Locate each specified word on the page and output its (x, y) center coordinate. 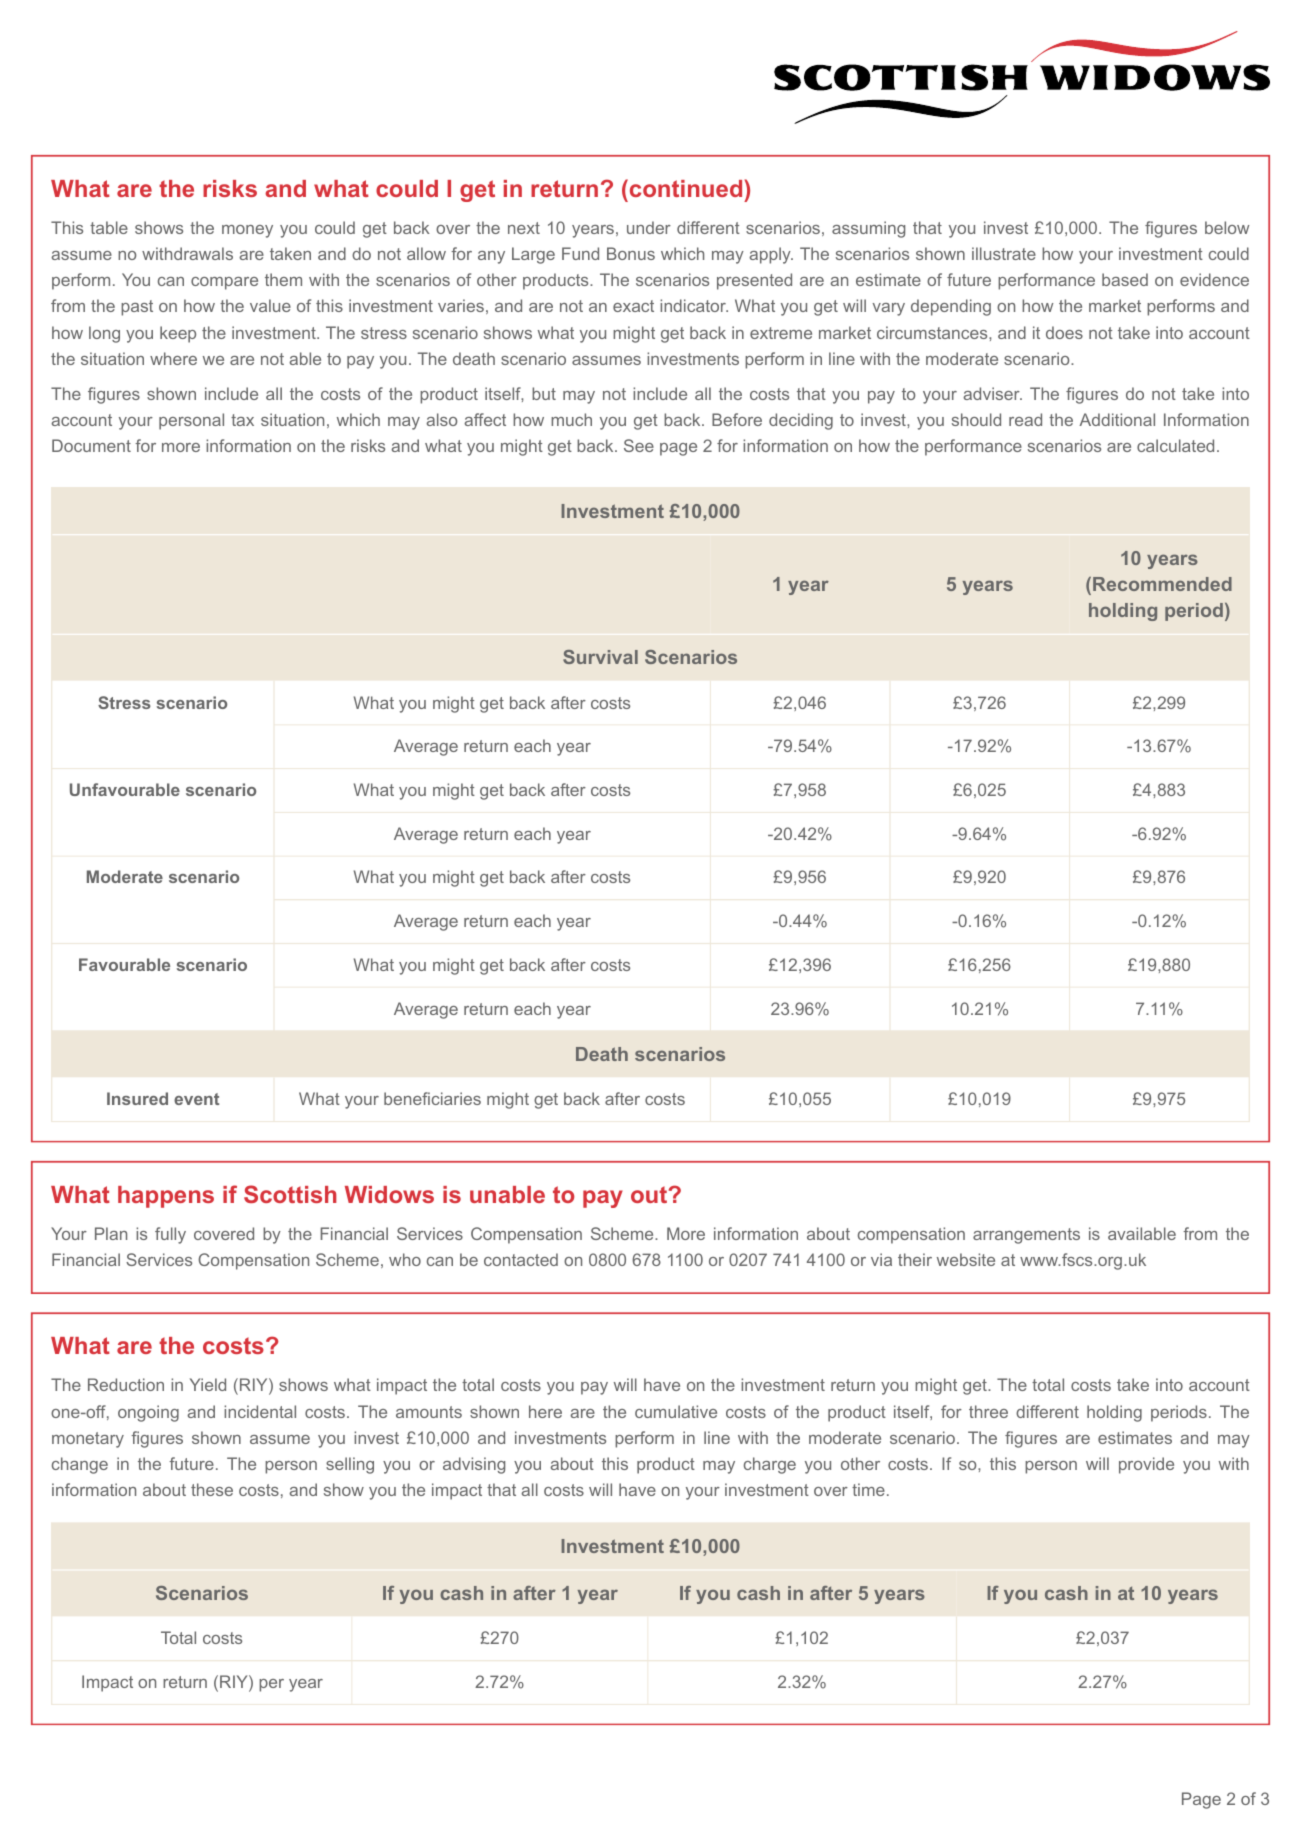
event (196, 1099)
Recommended (1162, 584)
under (649, 227)
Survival (600, 657)
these (212, 1489)
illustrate (1004, 253)
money (247, 231)
